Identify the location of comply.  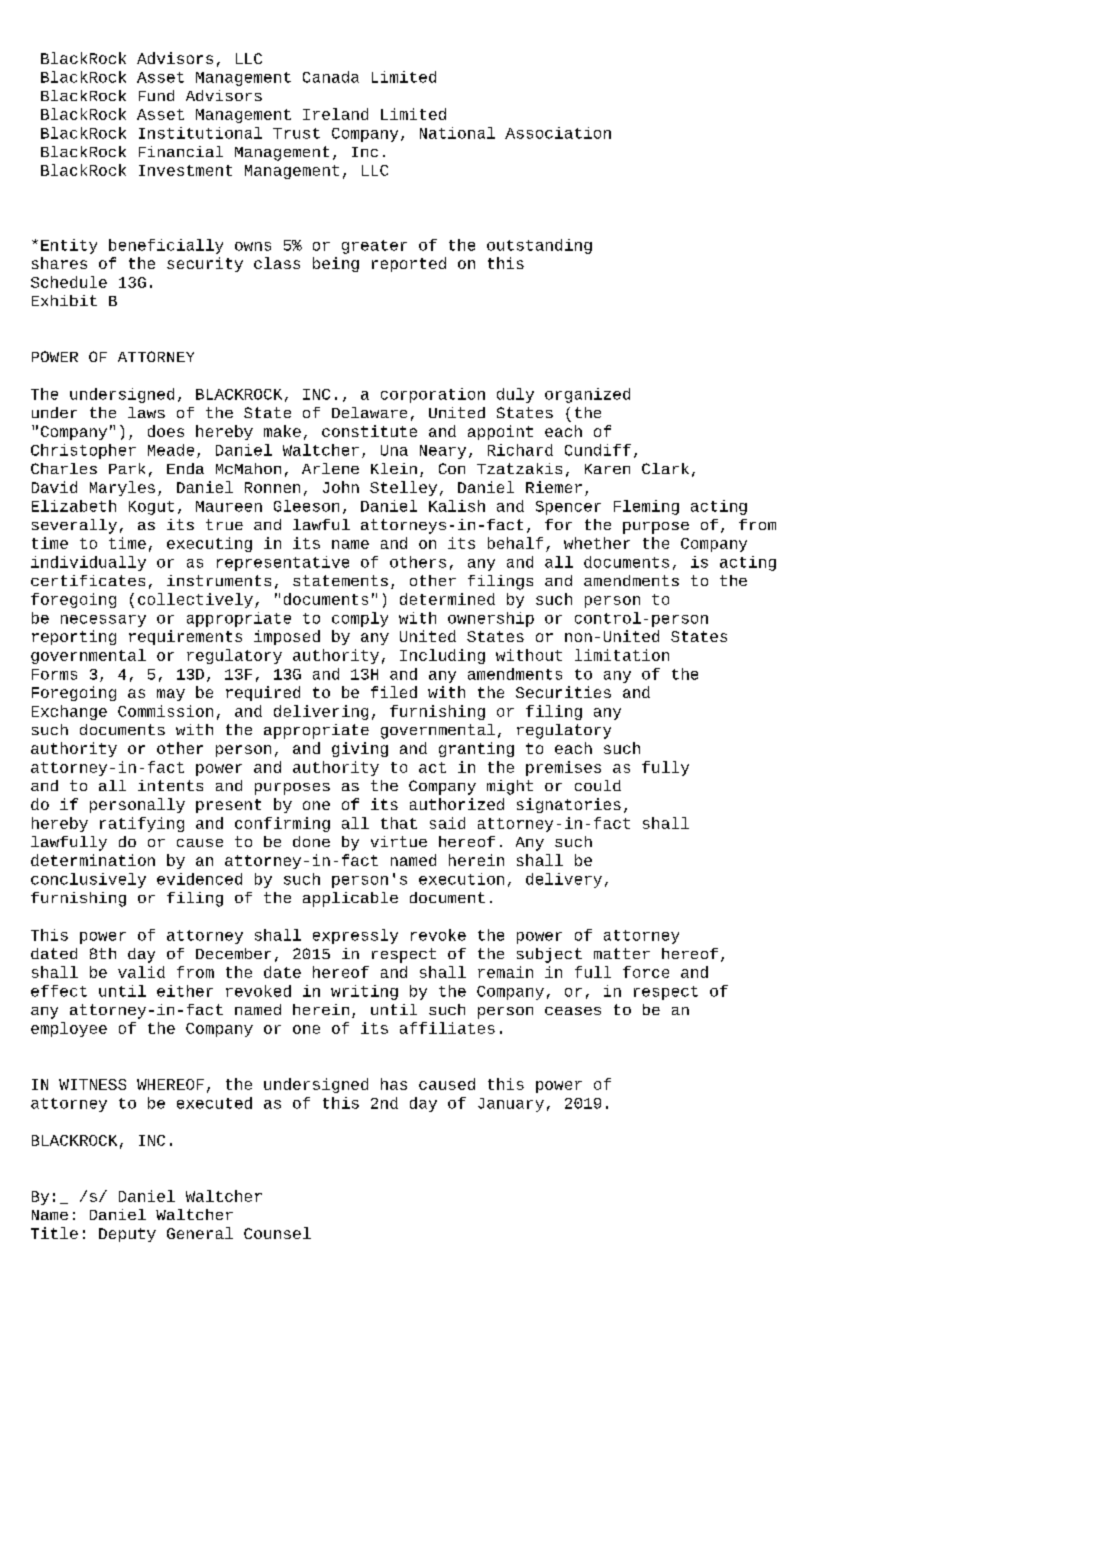
(360, 619).
